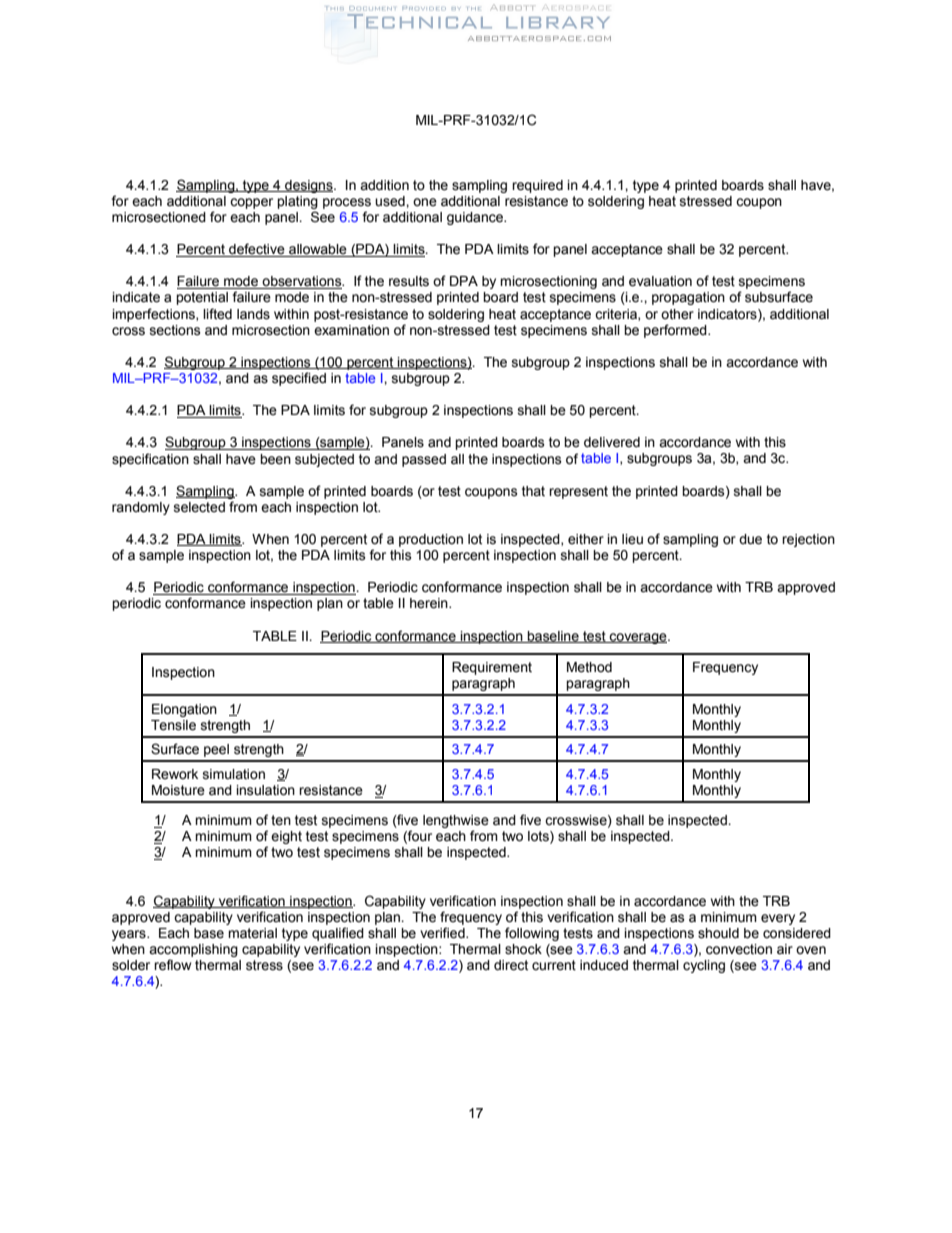 This screenshot has height=1233, width=952. Describe the element at coordinates (456, 823) in the screenshot. I see `lengthwise` at that location.
